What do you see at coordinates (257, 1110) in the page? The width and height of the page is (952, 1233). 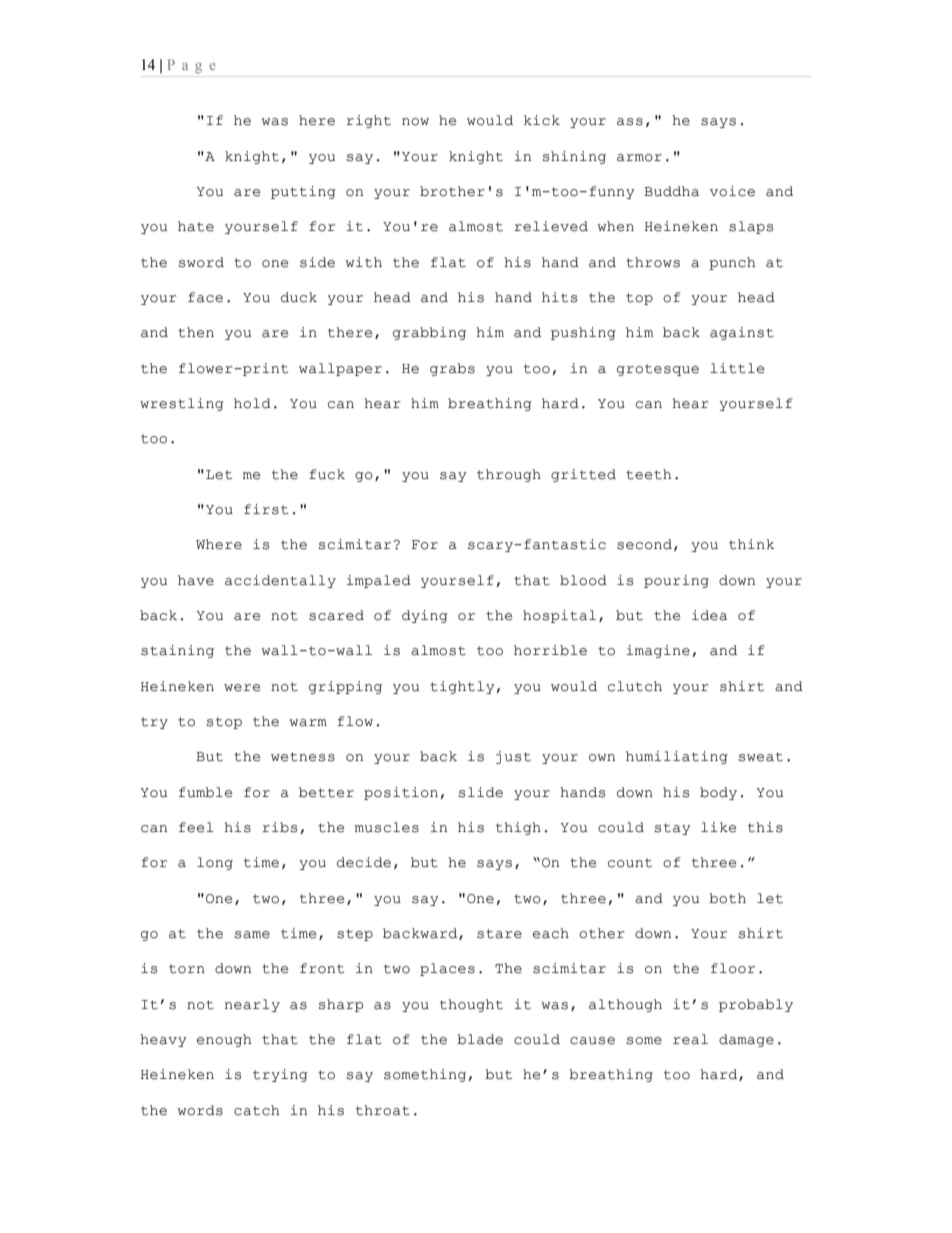 I see `catch` at bounding box center [257, 1110].
